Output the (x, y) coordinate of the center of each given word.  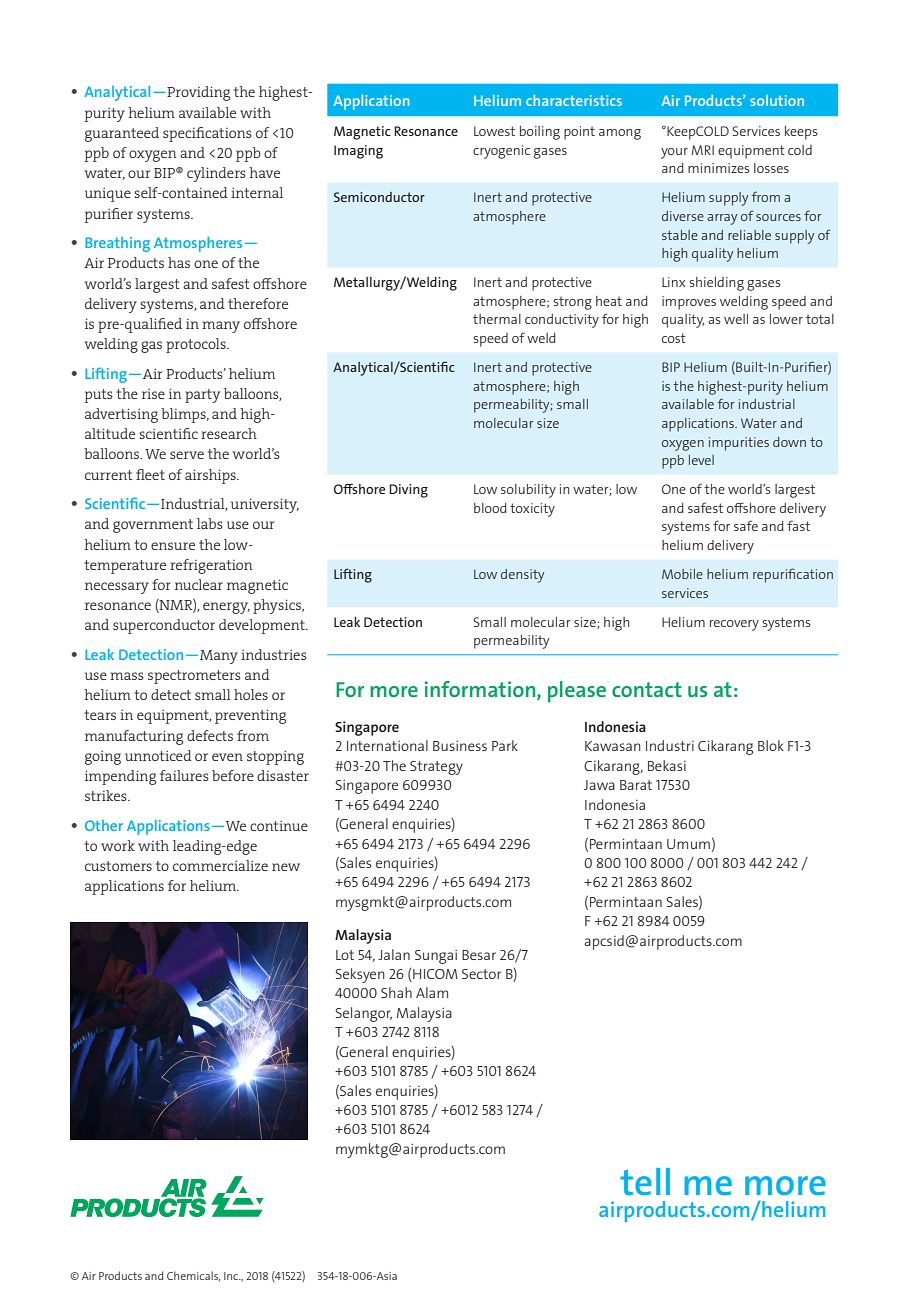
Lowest (494, 131)
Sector (481, 974)
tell (645, 1181)
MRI (703, 150)
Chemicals (193, 1276)
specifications (207, 134)
